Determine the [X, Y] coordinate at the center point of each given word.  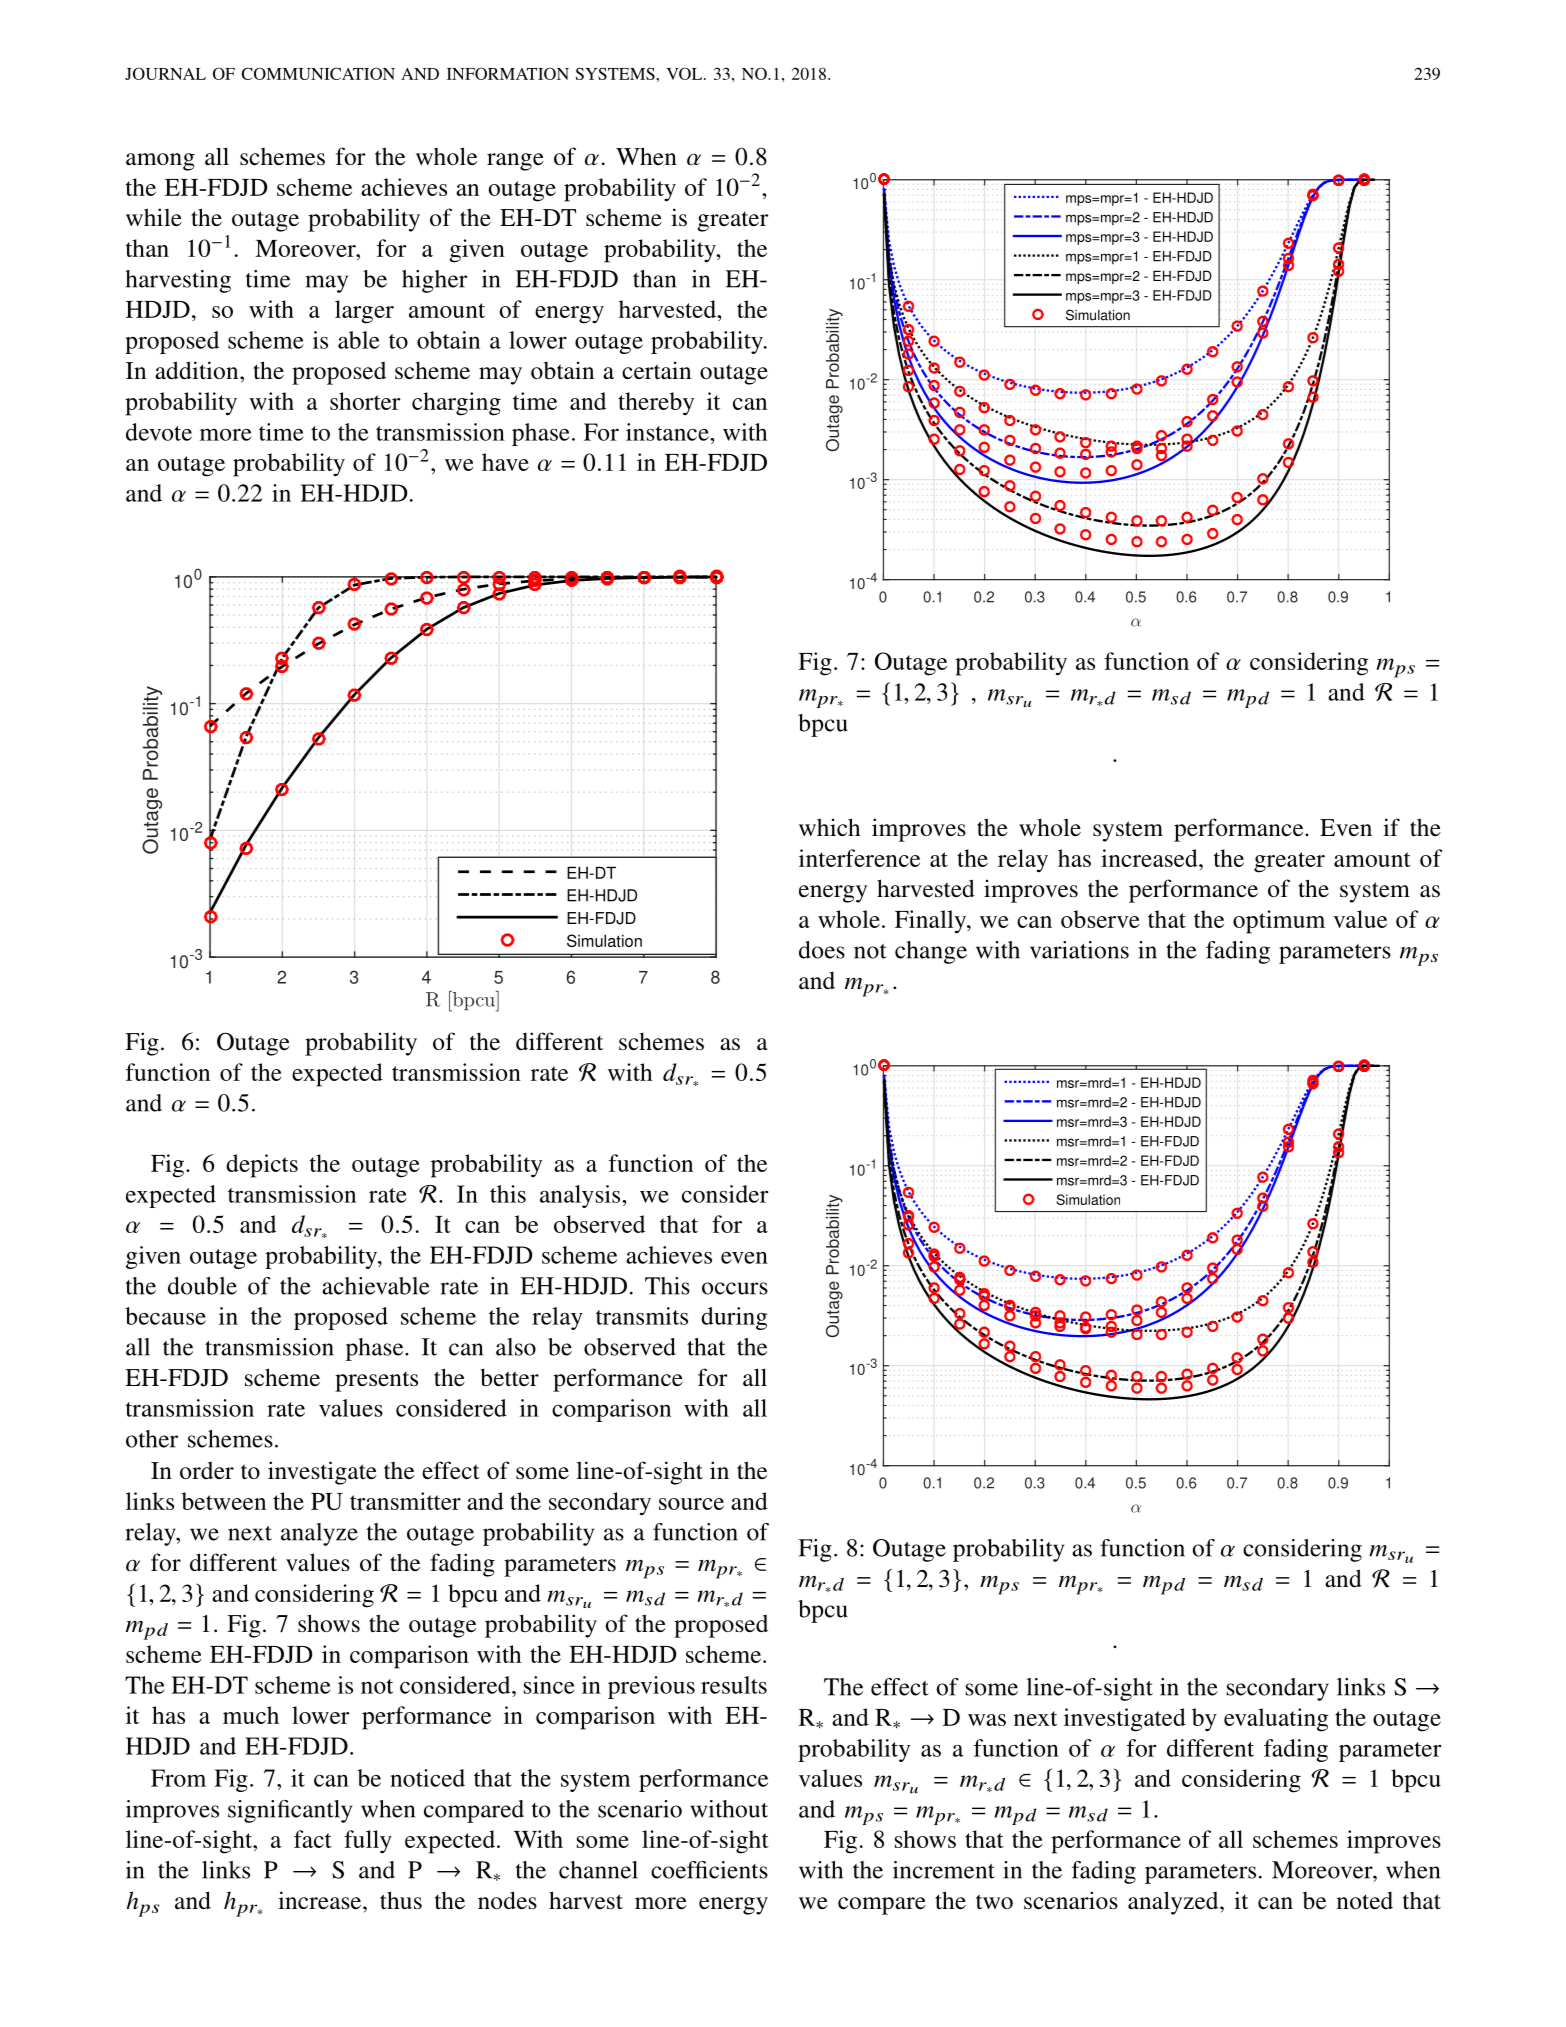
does [822, 950]
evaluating [1276, 1720]
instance [668, 432]
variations [1079, 950]
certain [656, 370]
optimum [1279, 922]
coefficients [709, 1870]
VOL [686, 73]
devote [159, 432]
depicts [262, 1166]
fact [313, 1839]
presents [376, 1381]
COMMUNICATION [318, 73]
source [691, 1504]
